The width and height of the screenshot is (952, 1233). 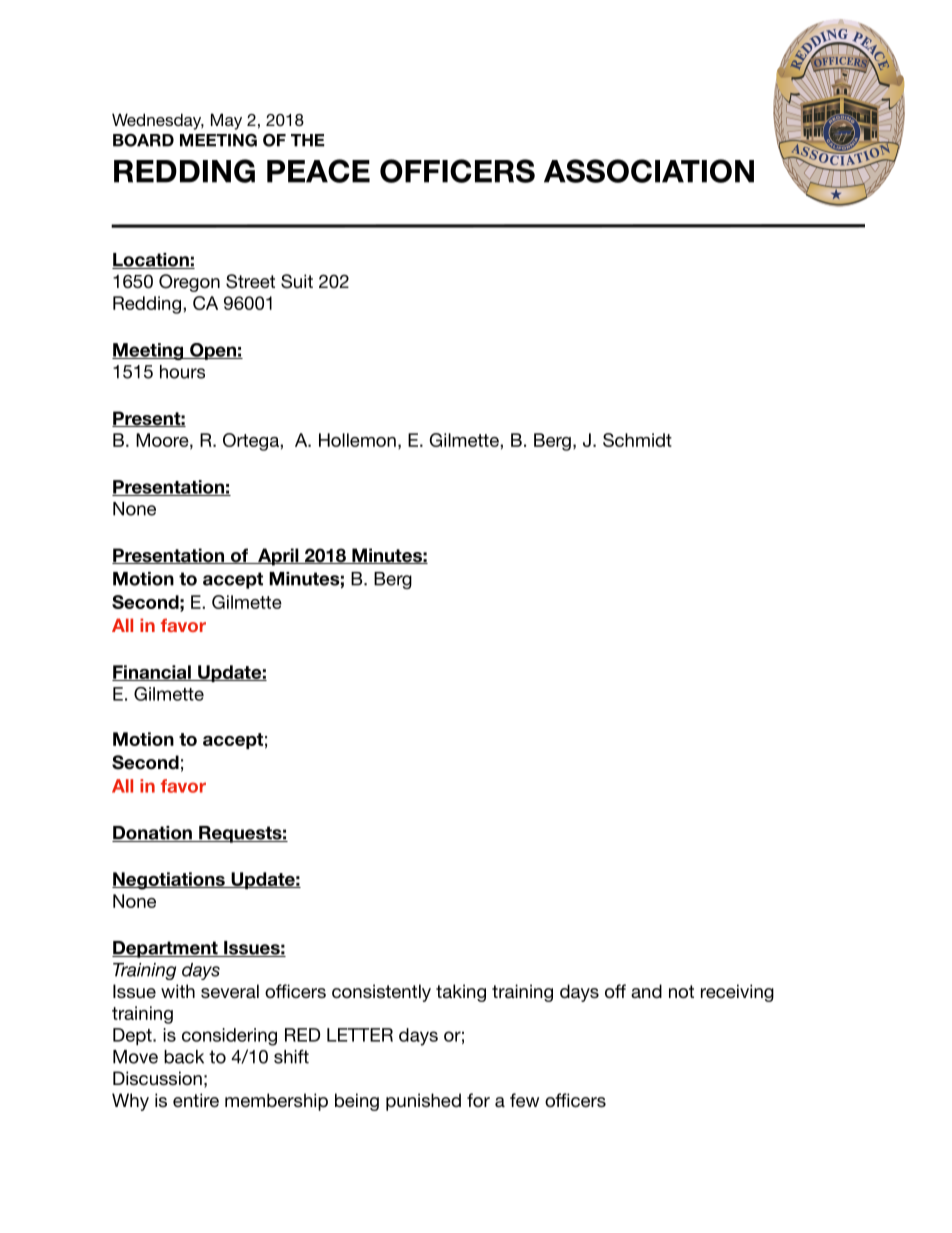 What do you see at coordinates (646, 991) in the screenshot?
I see `and` at bounding box center [646, 991].
